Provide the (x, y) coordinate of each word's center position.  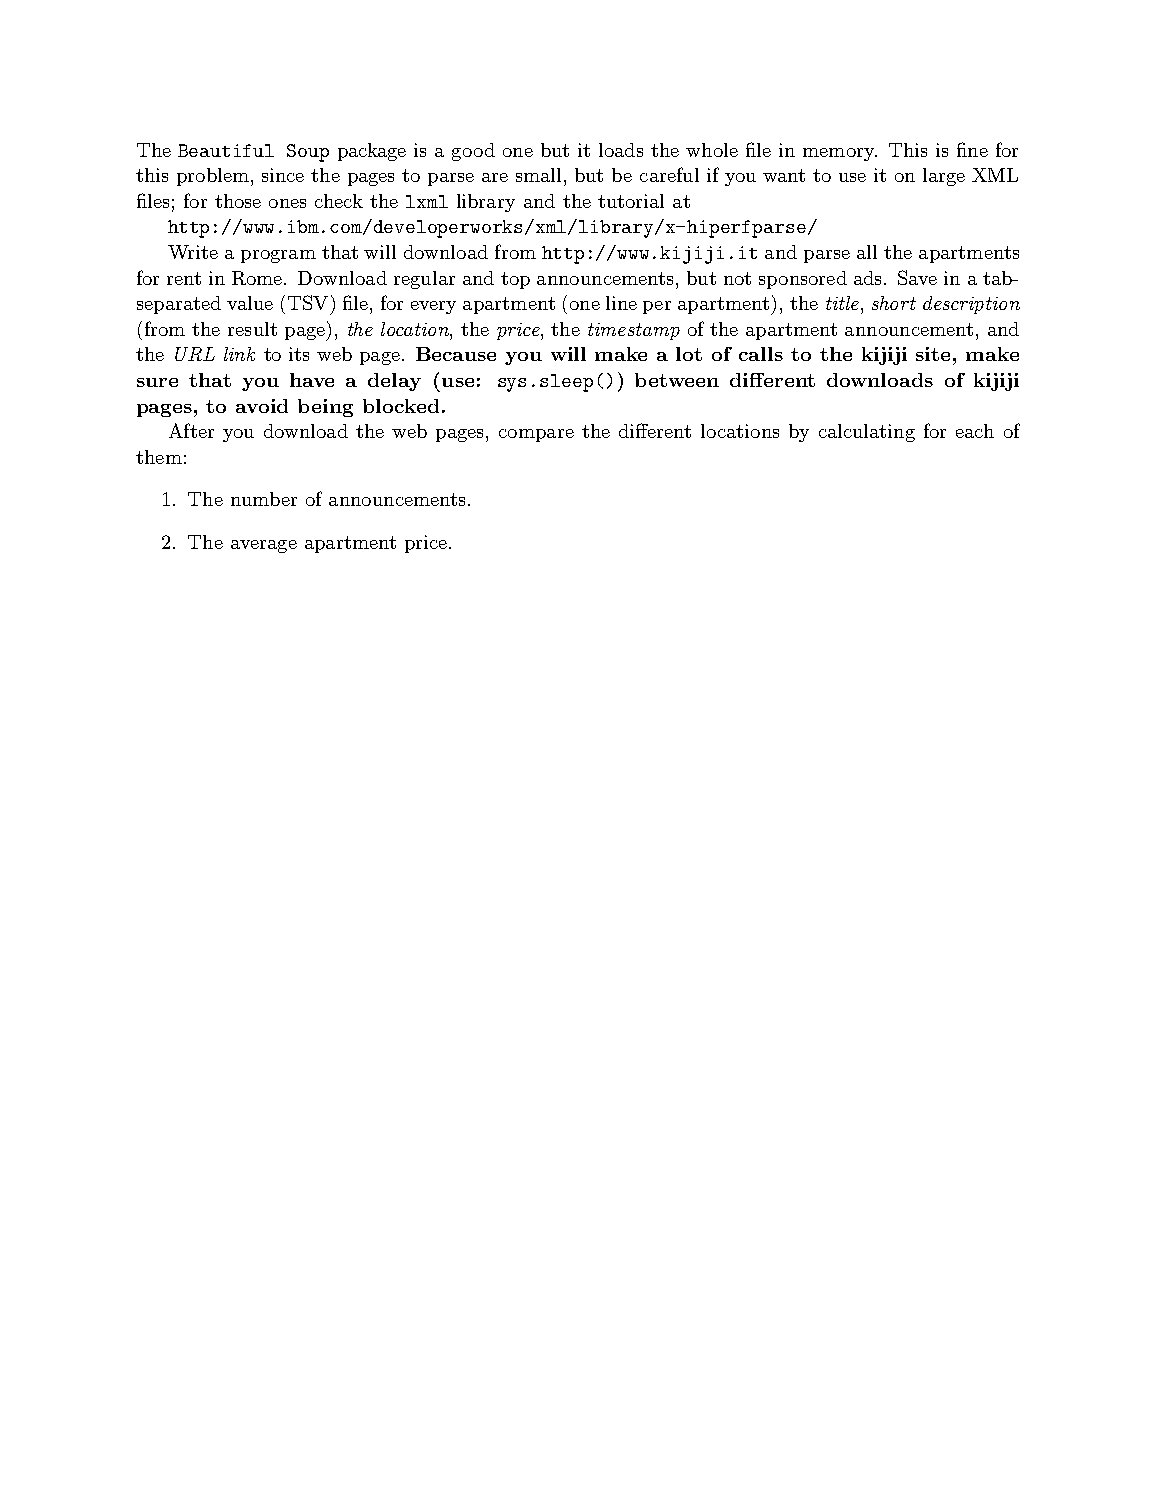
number (264, 499)
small (538, 175)
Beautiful (226, 150)
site (933, 354)
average (264, 546)
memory (840, 154)
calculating (867, 433)
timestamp (634, 331)
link (239, 354)
